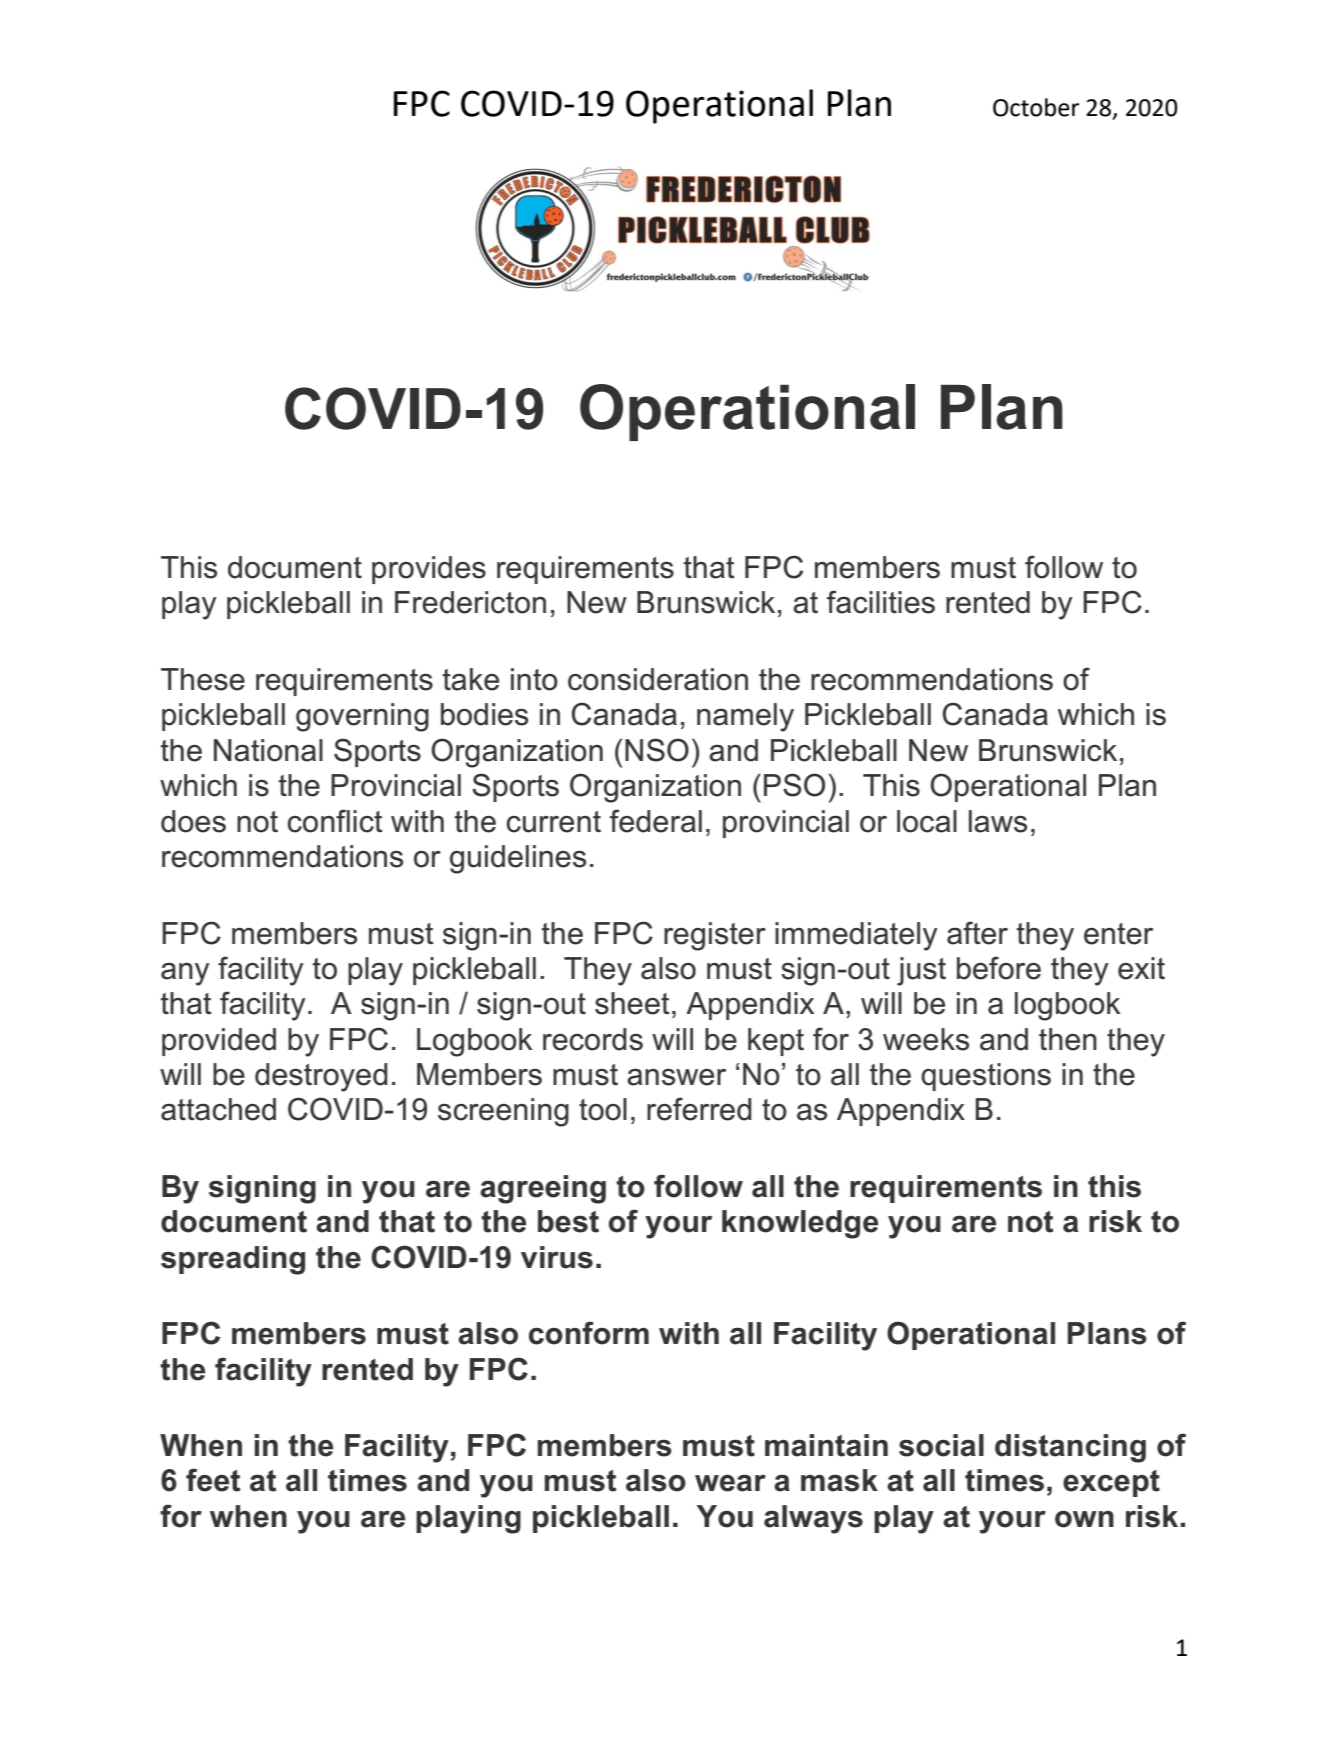 The image size is (1344, 1740). Describe the element at coordinates (656, 821) in the screenshot. I see `federal` at that location.
